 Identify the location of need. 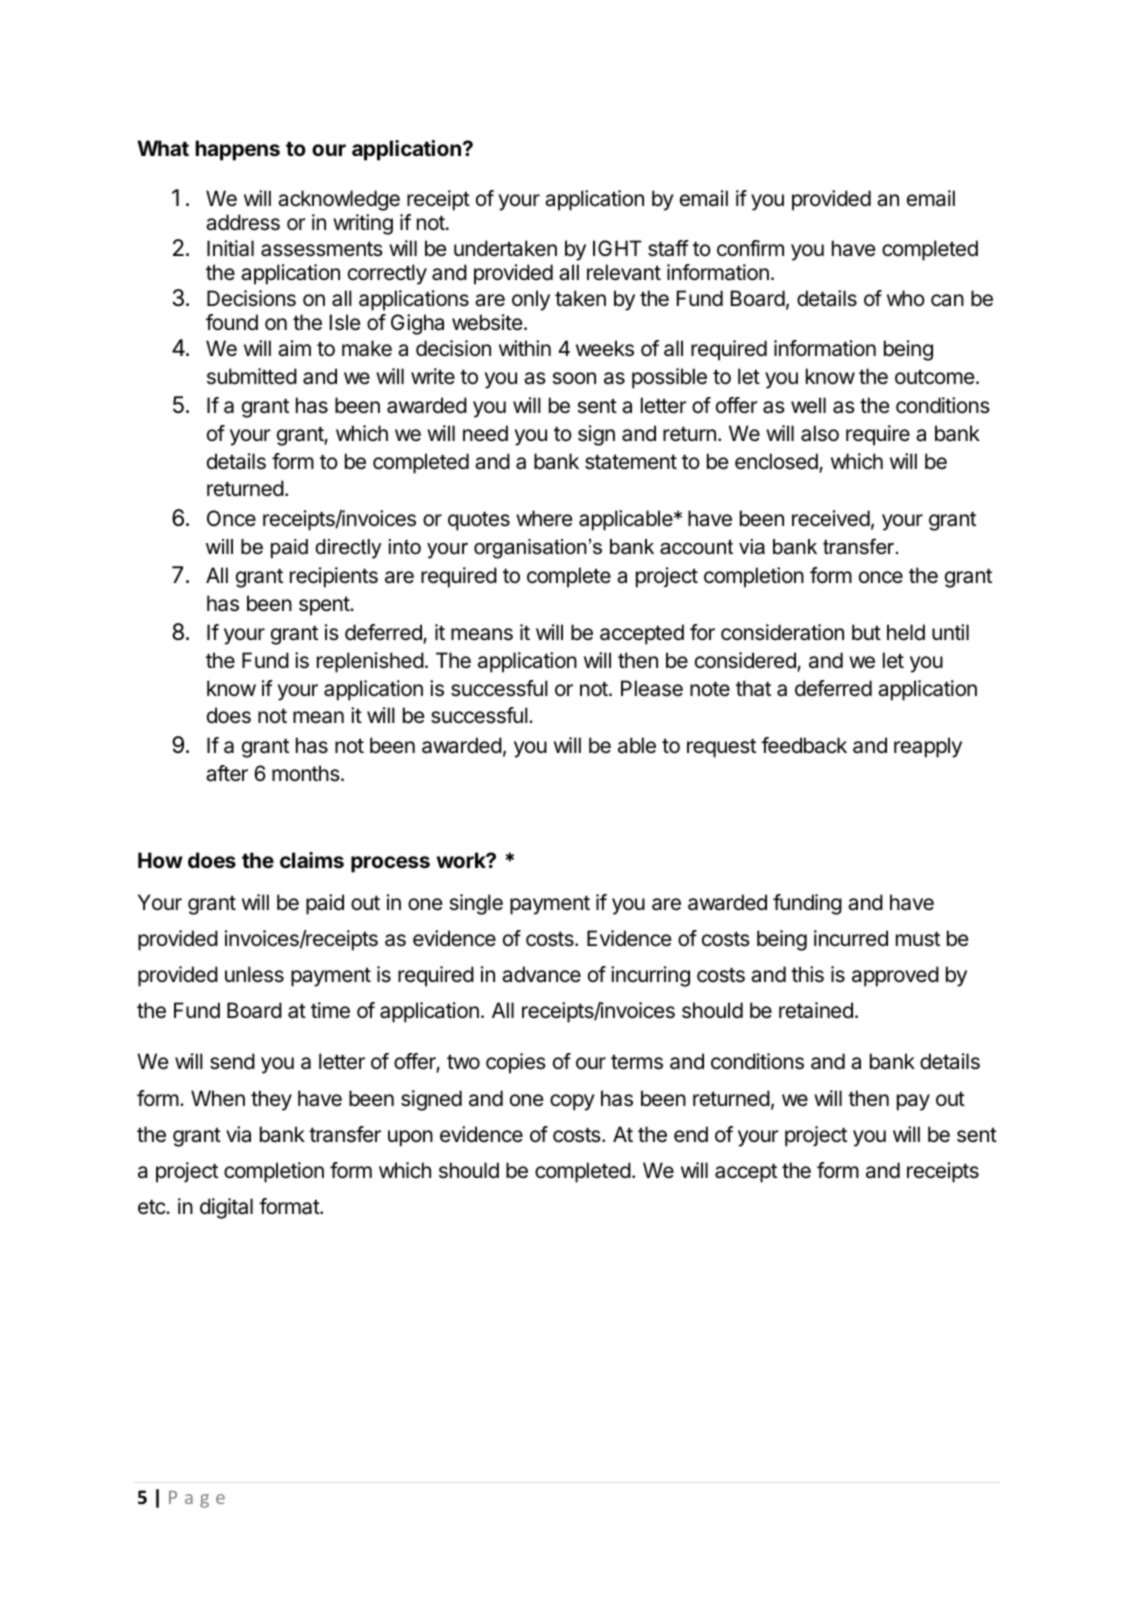
(485, 433).
